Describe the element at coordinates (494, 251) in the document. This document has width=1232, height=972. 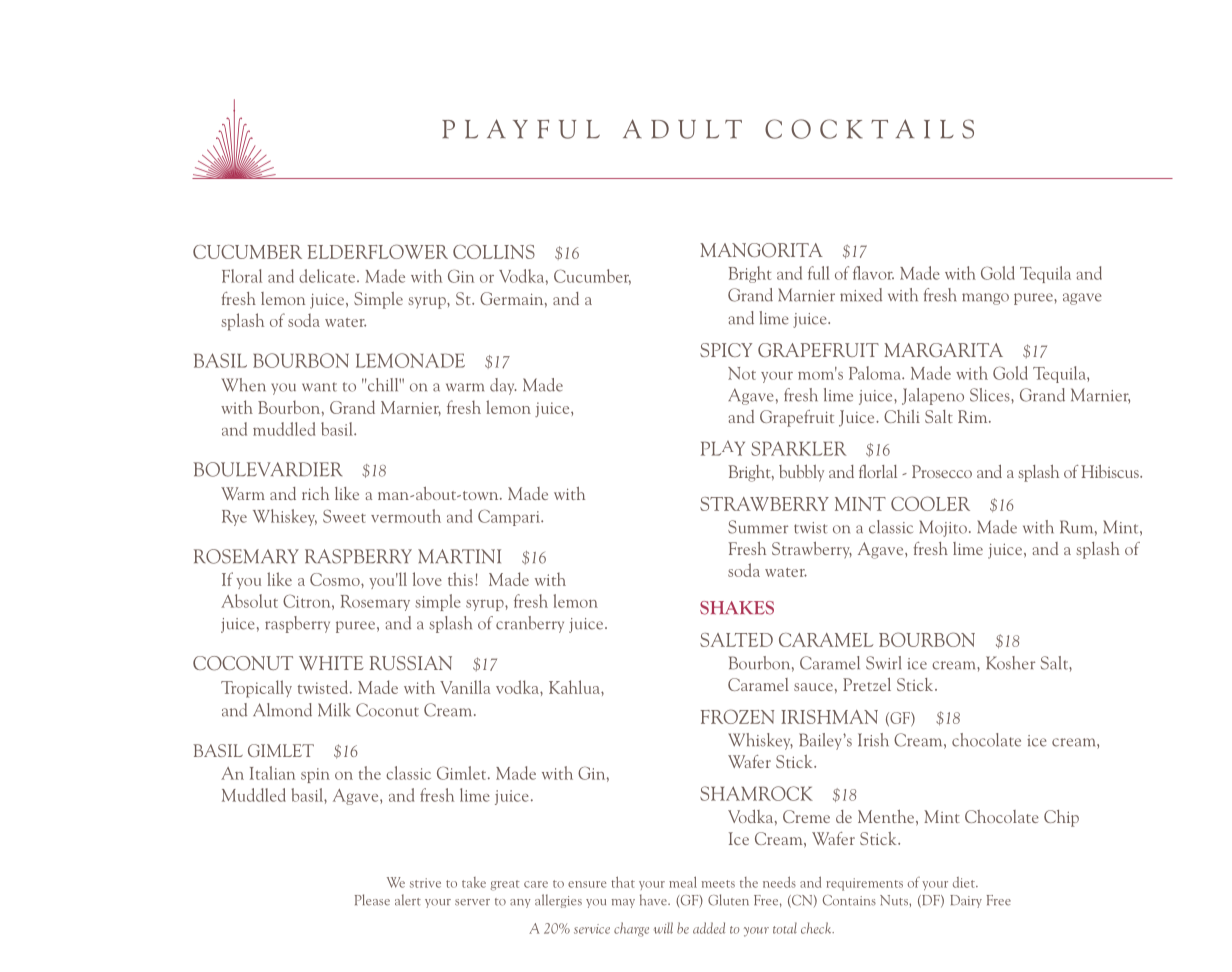
I see `COLLINS` at that location.
